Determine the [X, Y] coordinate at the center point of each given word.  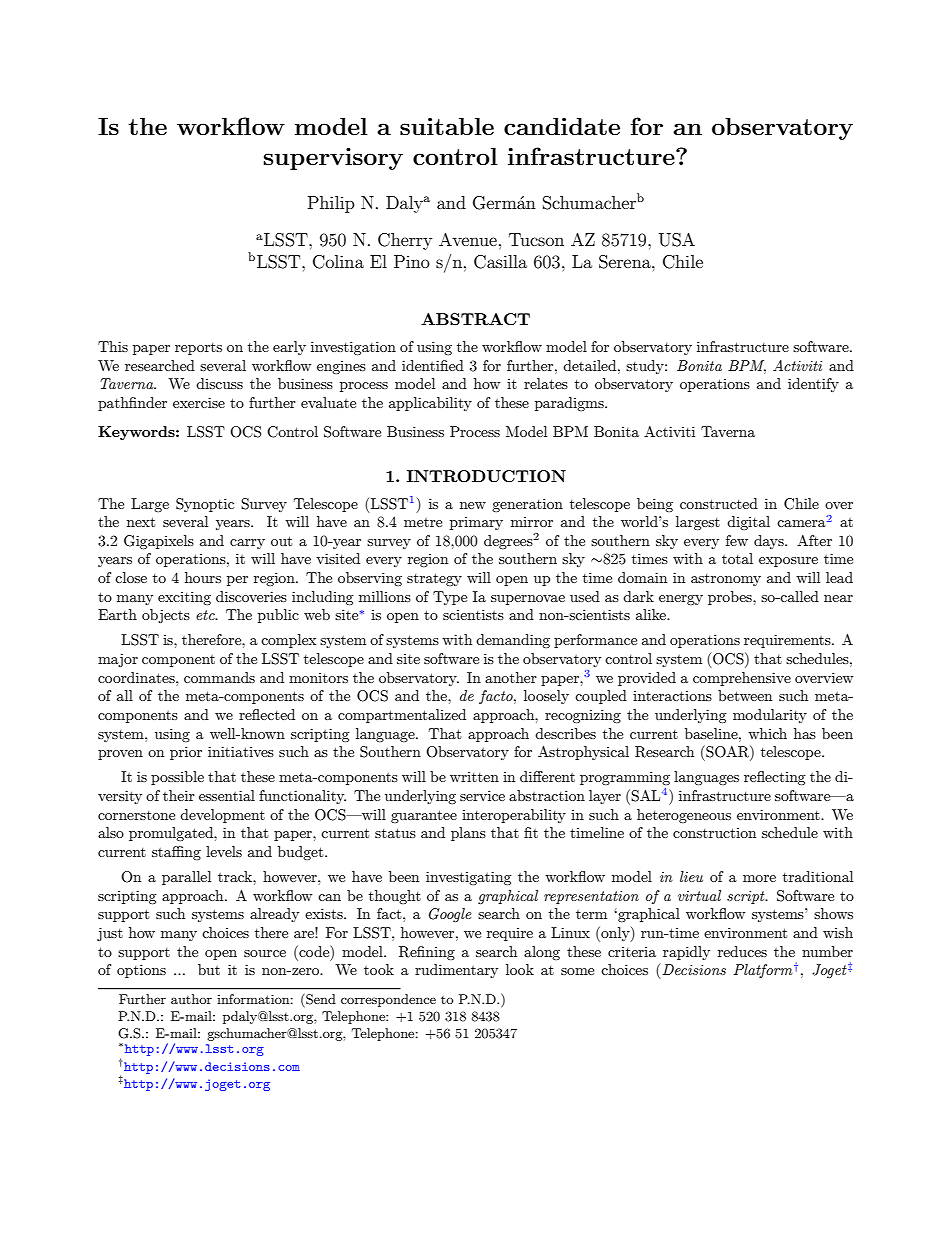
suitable [447, 126]
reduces [742, 951]
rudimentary [456, 971]
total [737, 558]
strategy [434, 579]
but [209, 969]
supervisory [333, 158]
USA [677, 240]
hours [203, 577]
